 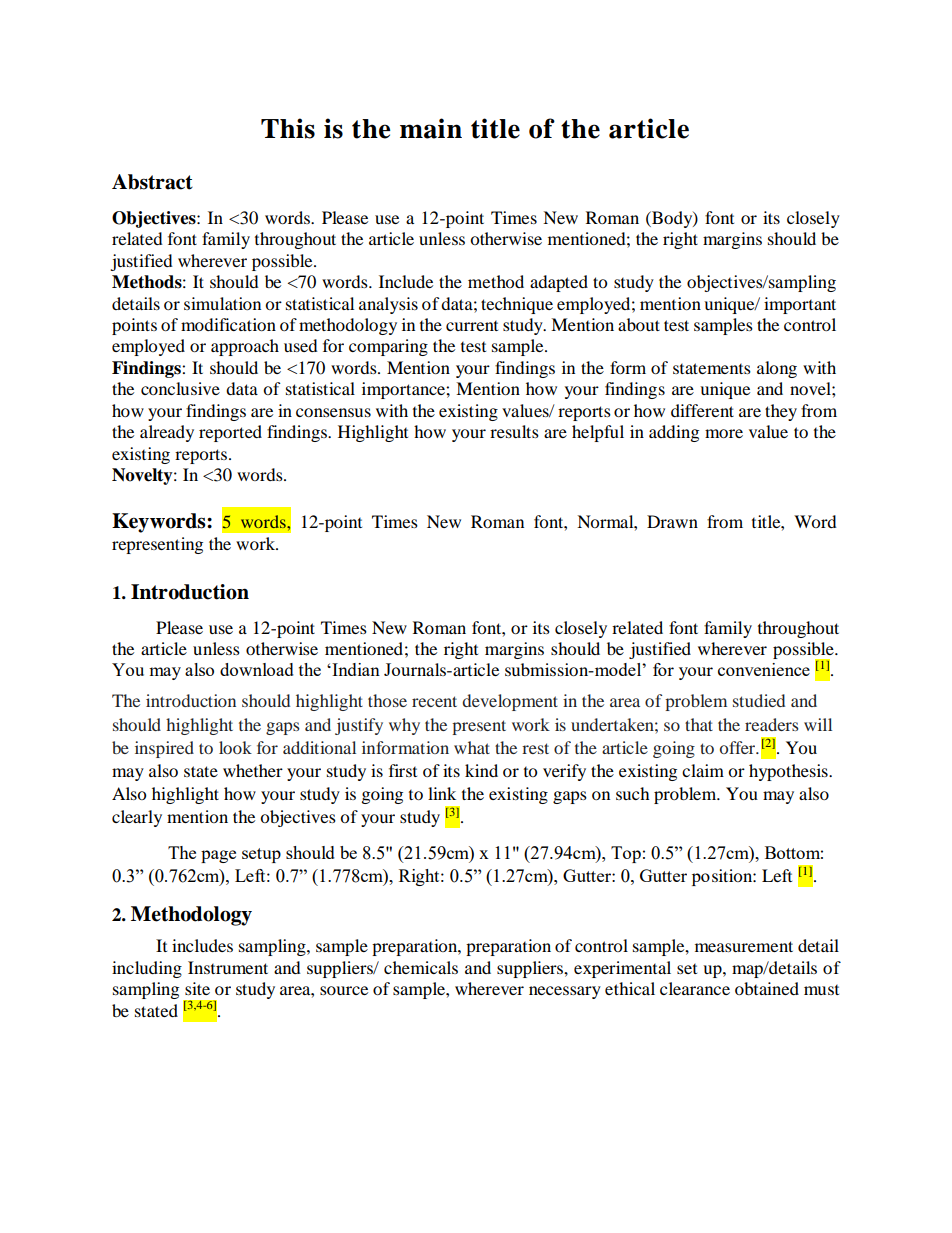 What do you see at coordinates (510, 702) in the page?
I see `development` at bounding box center [510, 702].
